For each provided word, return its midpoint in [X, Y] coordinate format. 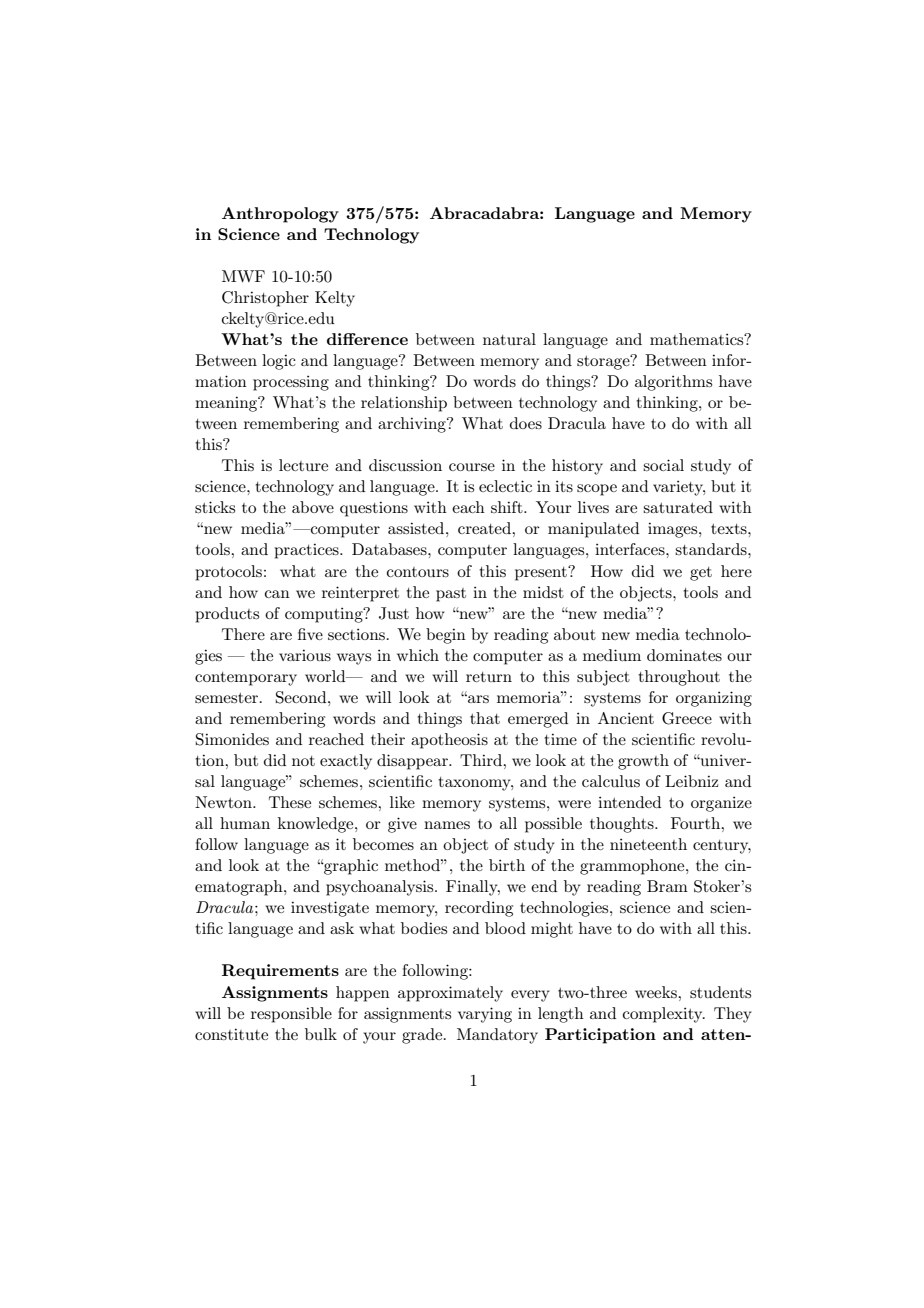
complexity [664, 1015]
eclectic [505, 486]
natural [509, 339]
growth [643, 762]
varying [485, 1015]
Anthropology [280, 215]
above [313, 507]
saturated [678, 507]
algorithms [673, 383]
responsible [291, 1015]
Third [482, 760]
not [303, 761]
